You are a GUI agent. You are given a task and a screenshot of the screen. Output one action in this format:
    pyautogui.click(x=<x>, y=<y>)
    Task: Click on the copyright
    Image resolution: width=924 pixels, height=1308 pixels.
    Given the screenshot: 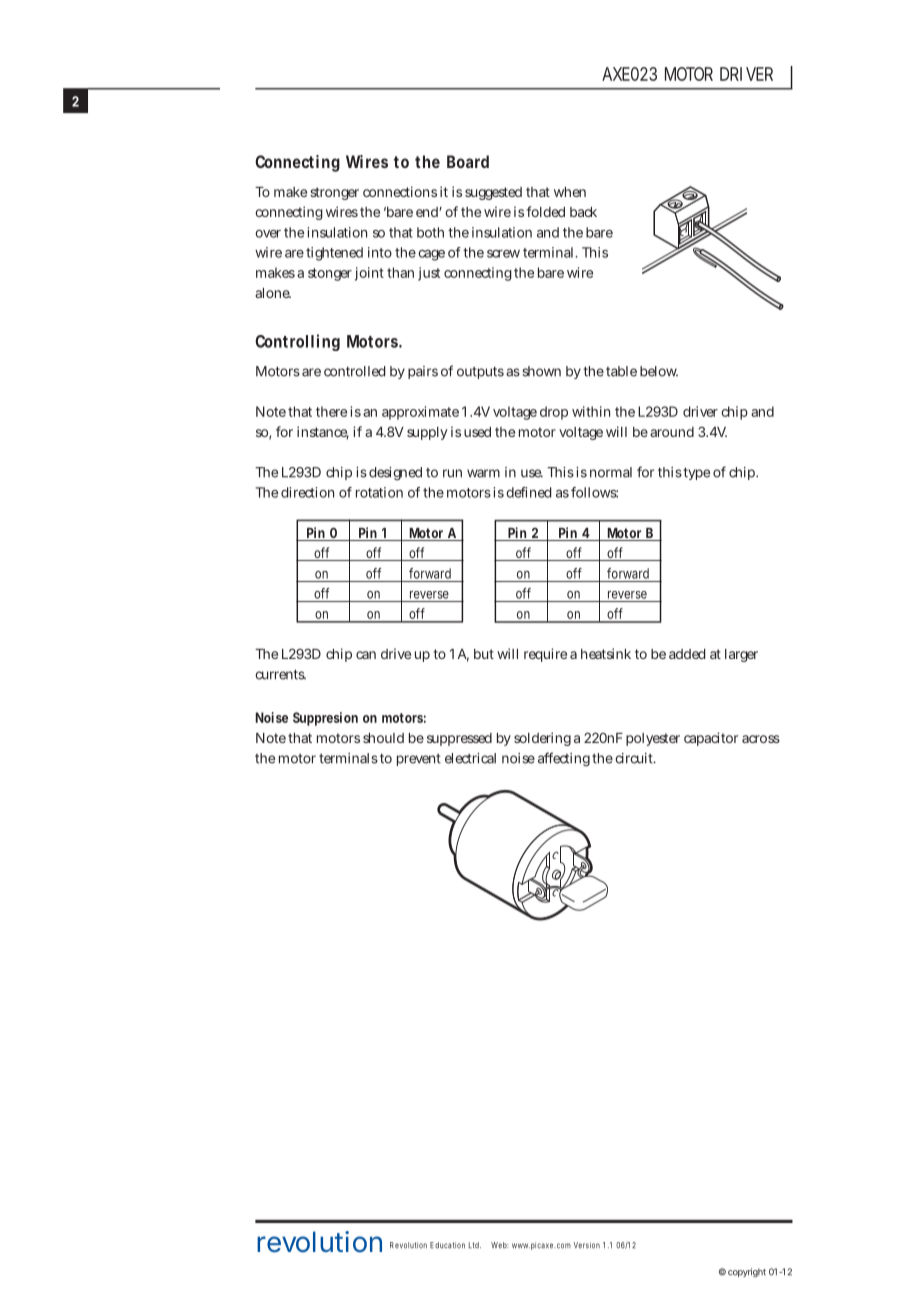 What is the action you would take?
    pyautogui.click(x=747, y=1272)
